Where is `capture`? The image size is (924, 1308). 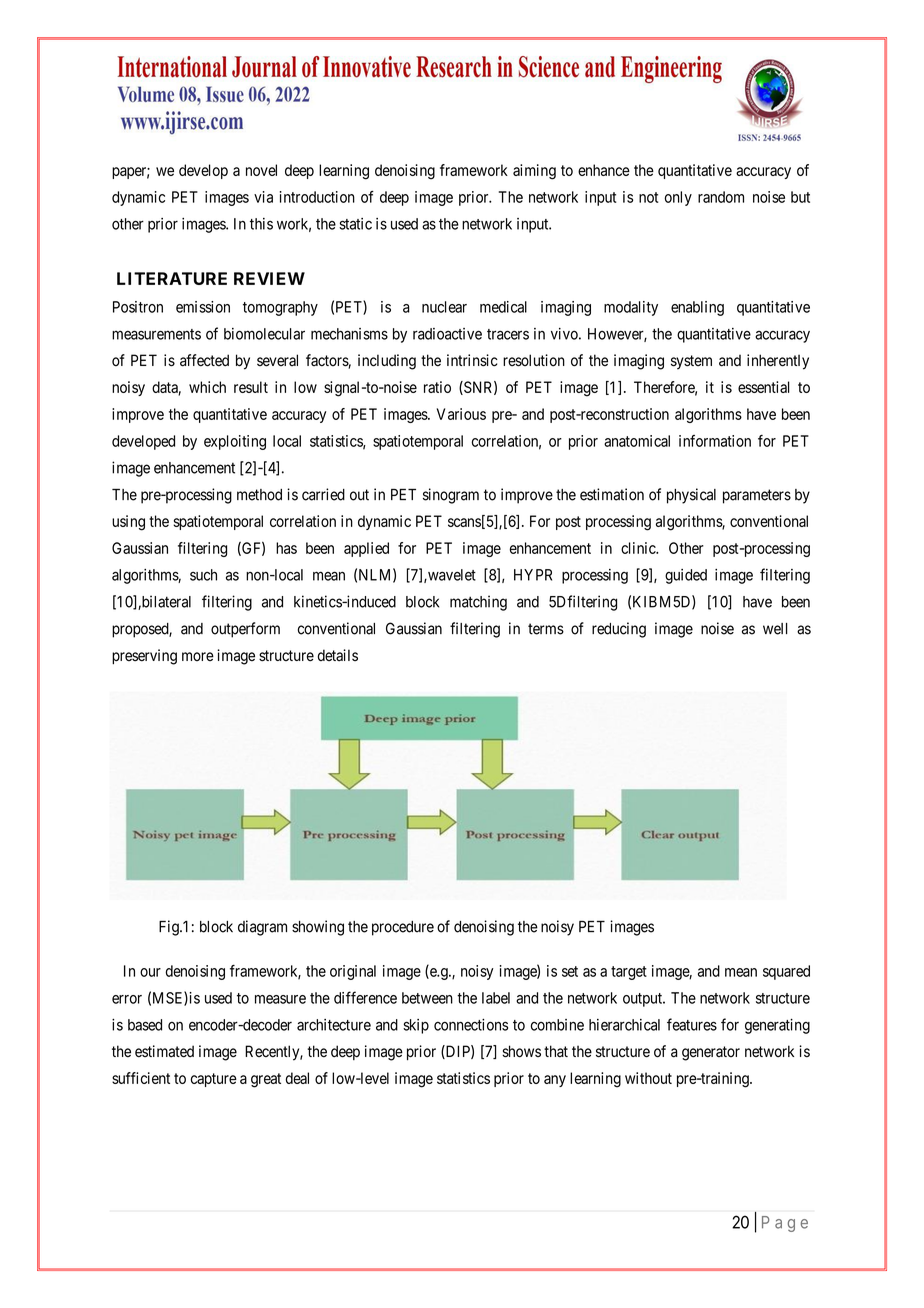
capture is located at coordinates (213, 1080).
